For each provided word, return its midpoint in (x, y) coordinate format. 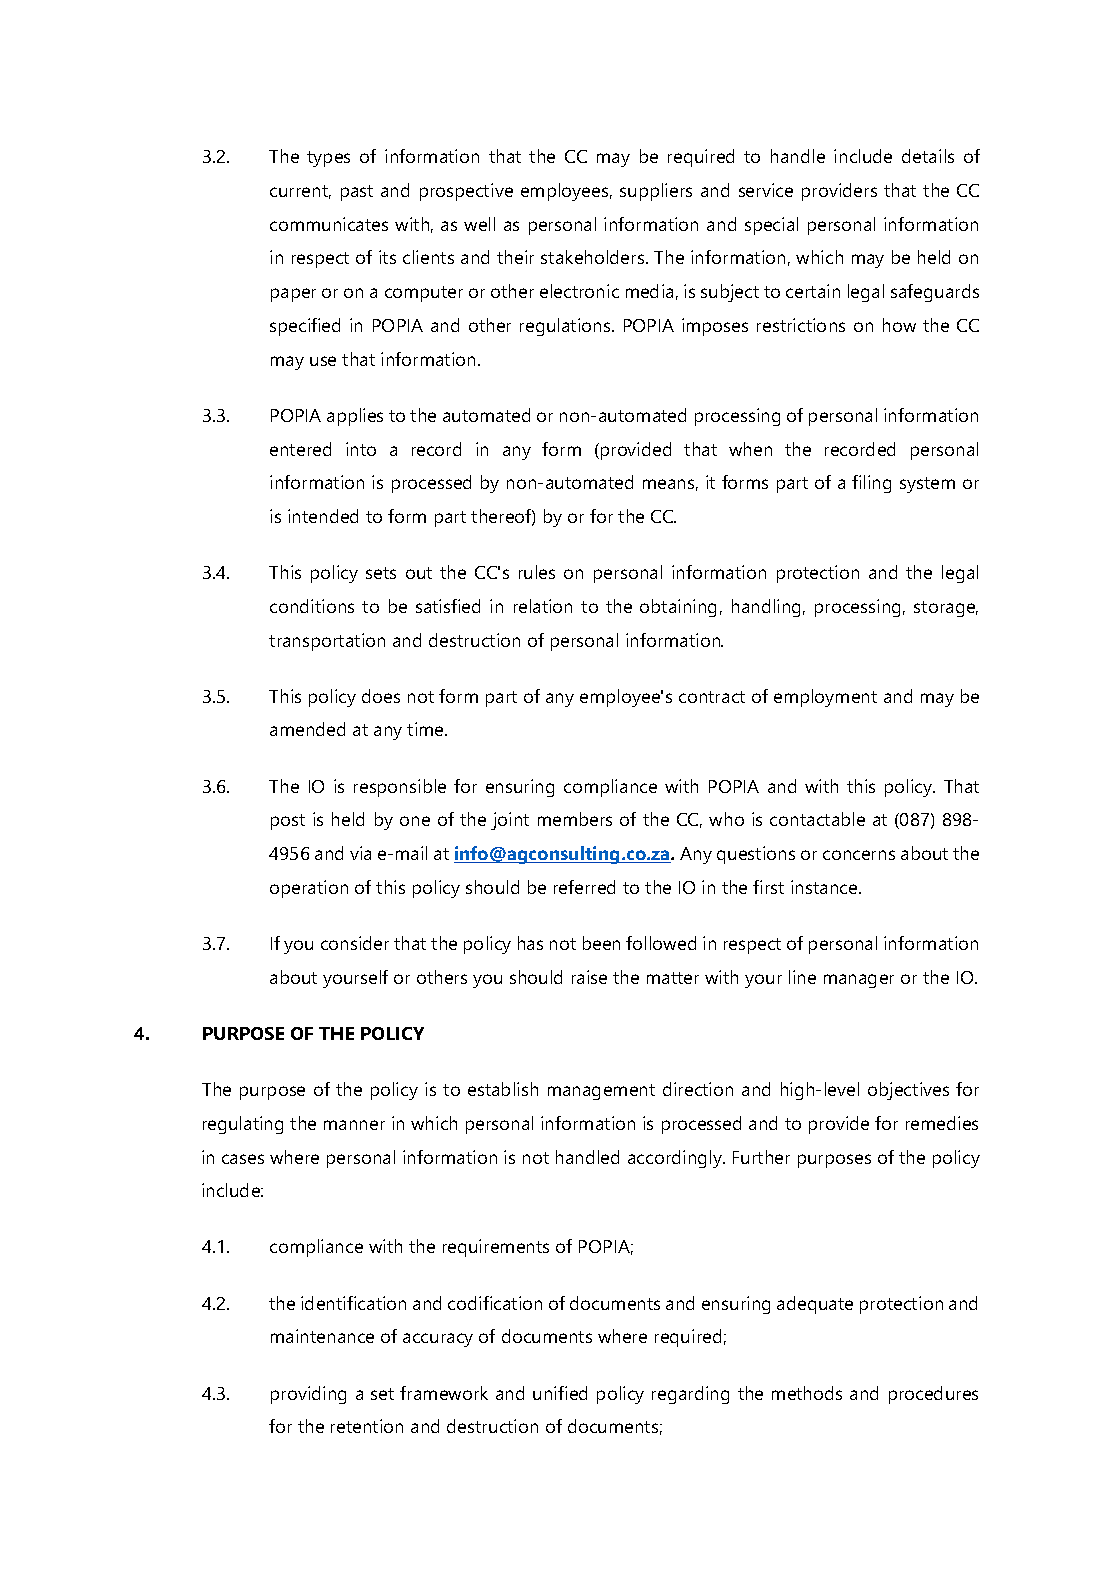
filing (871, 484)
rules (537, 572)
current (300, 192)
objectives (908, 1091)
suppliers (656, 192)
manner (354, 1125)
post (288, 822)
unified (560, 1393)
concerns (859, 855)
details (928, 156)
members (575, 819)
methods (807, 1393)
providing (308, 1395)
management (601, 1092)
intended (323, 516)
